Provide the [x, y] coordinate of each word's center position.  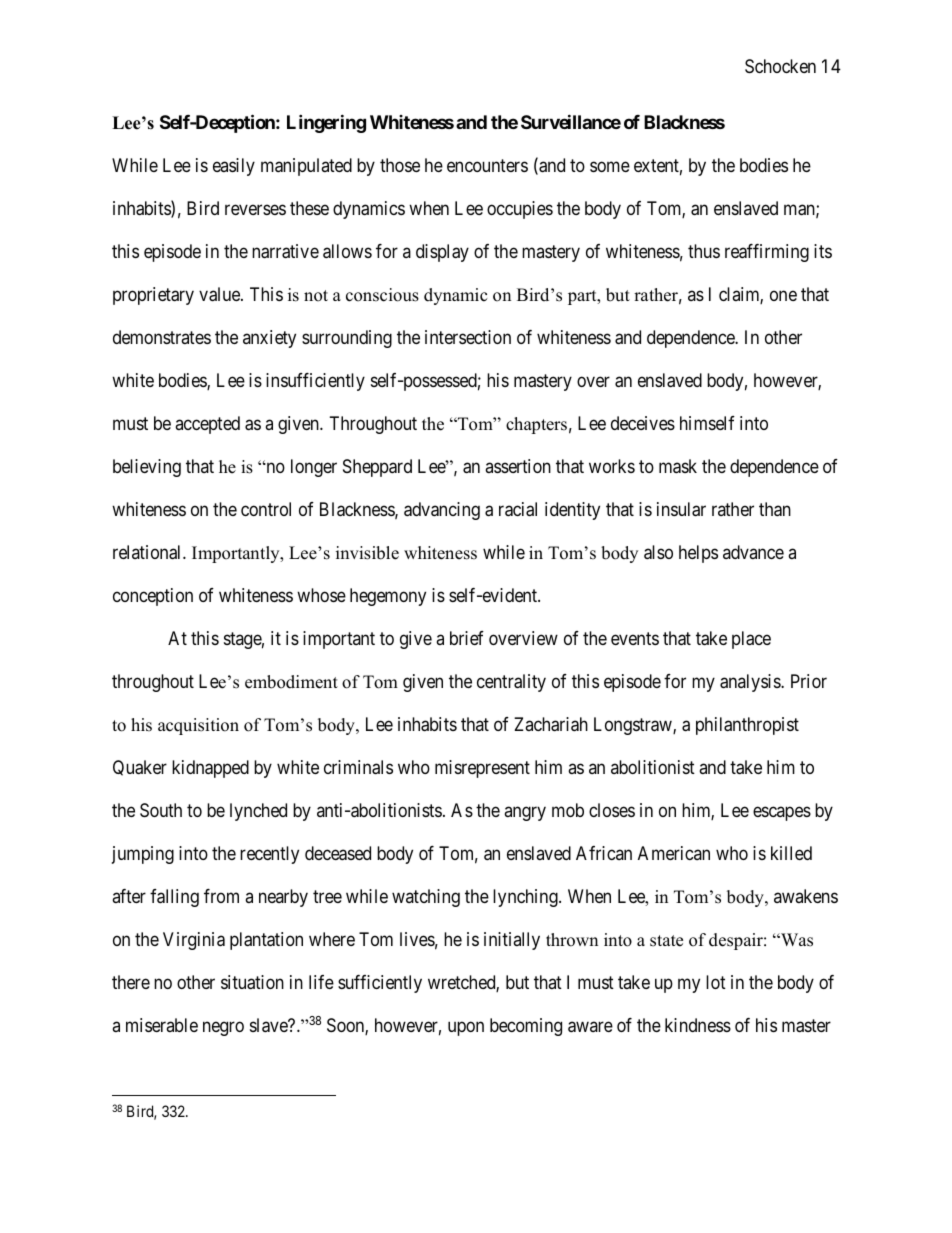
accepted [207, 425]
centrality [511, 683]
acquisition [198, 726]
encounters [487, 165]
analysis [751, 683]
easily [234, 167]
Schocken [780, 66]
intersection [468, 337]
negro [223, 1028]
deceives [643, 423]
